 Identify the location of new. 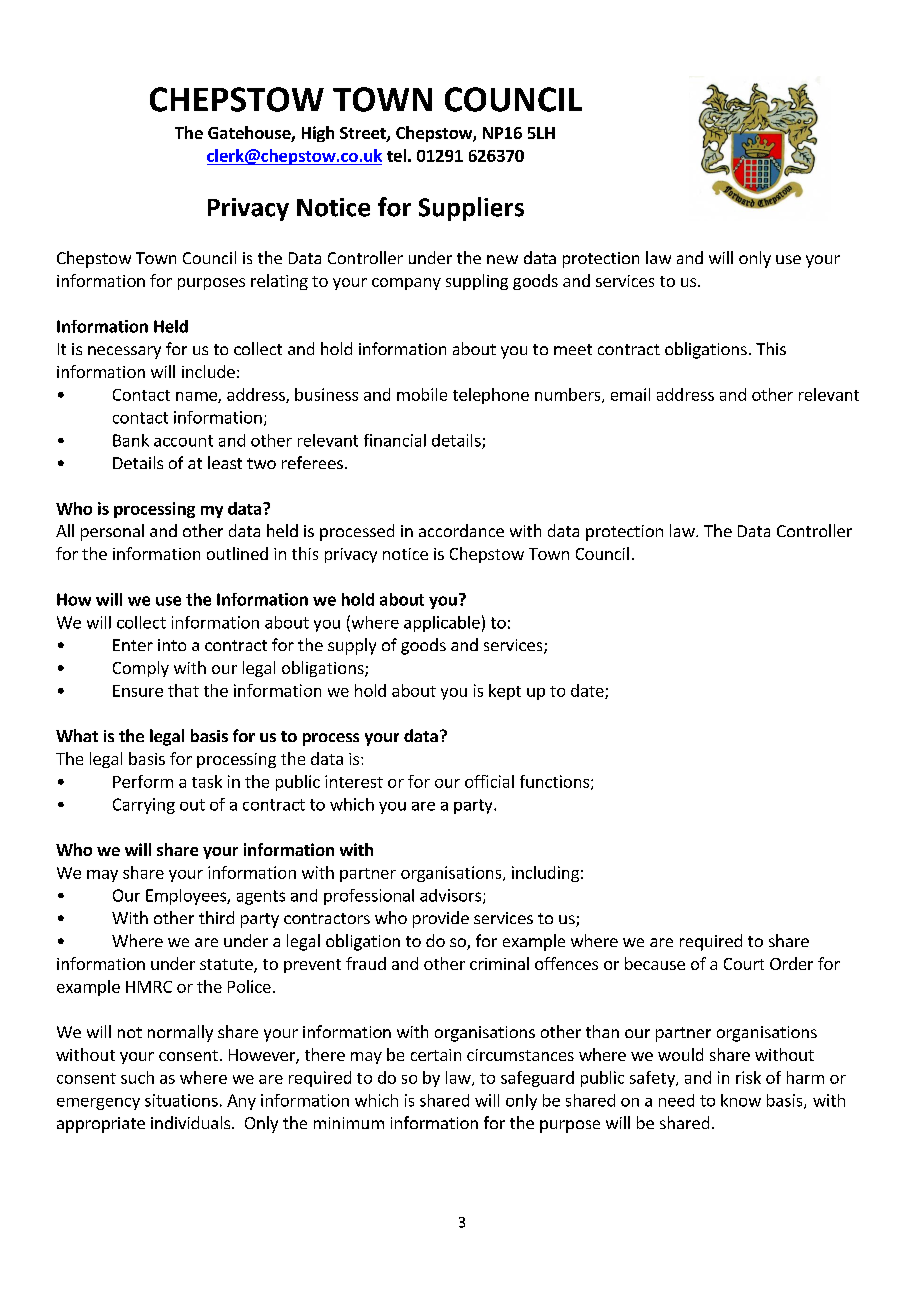
(502, 259).
